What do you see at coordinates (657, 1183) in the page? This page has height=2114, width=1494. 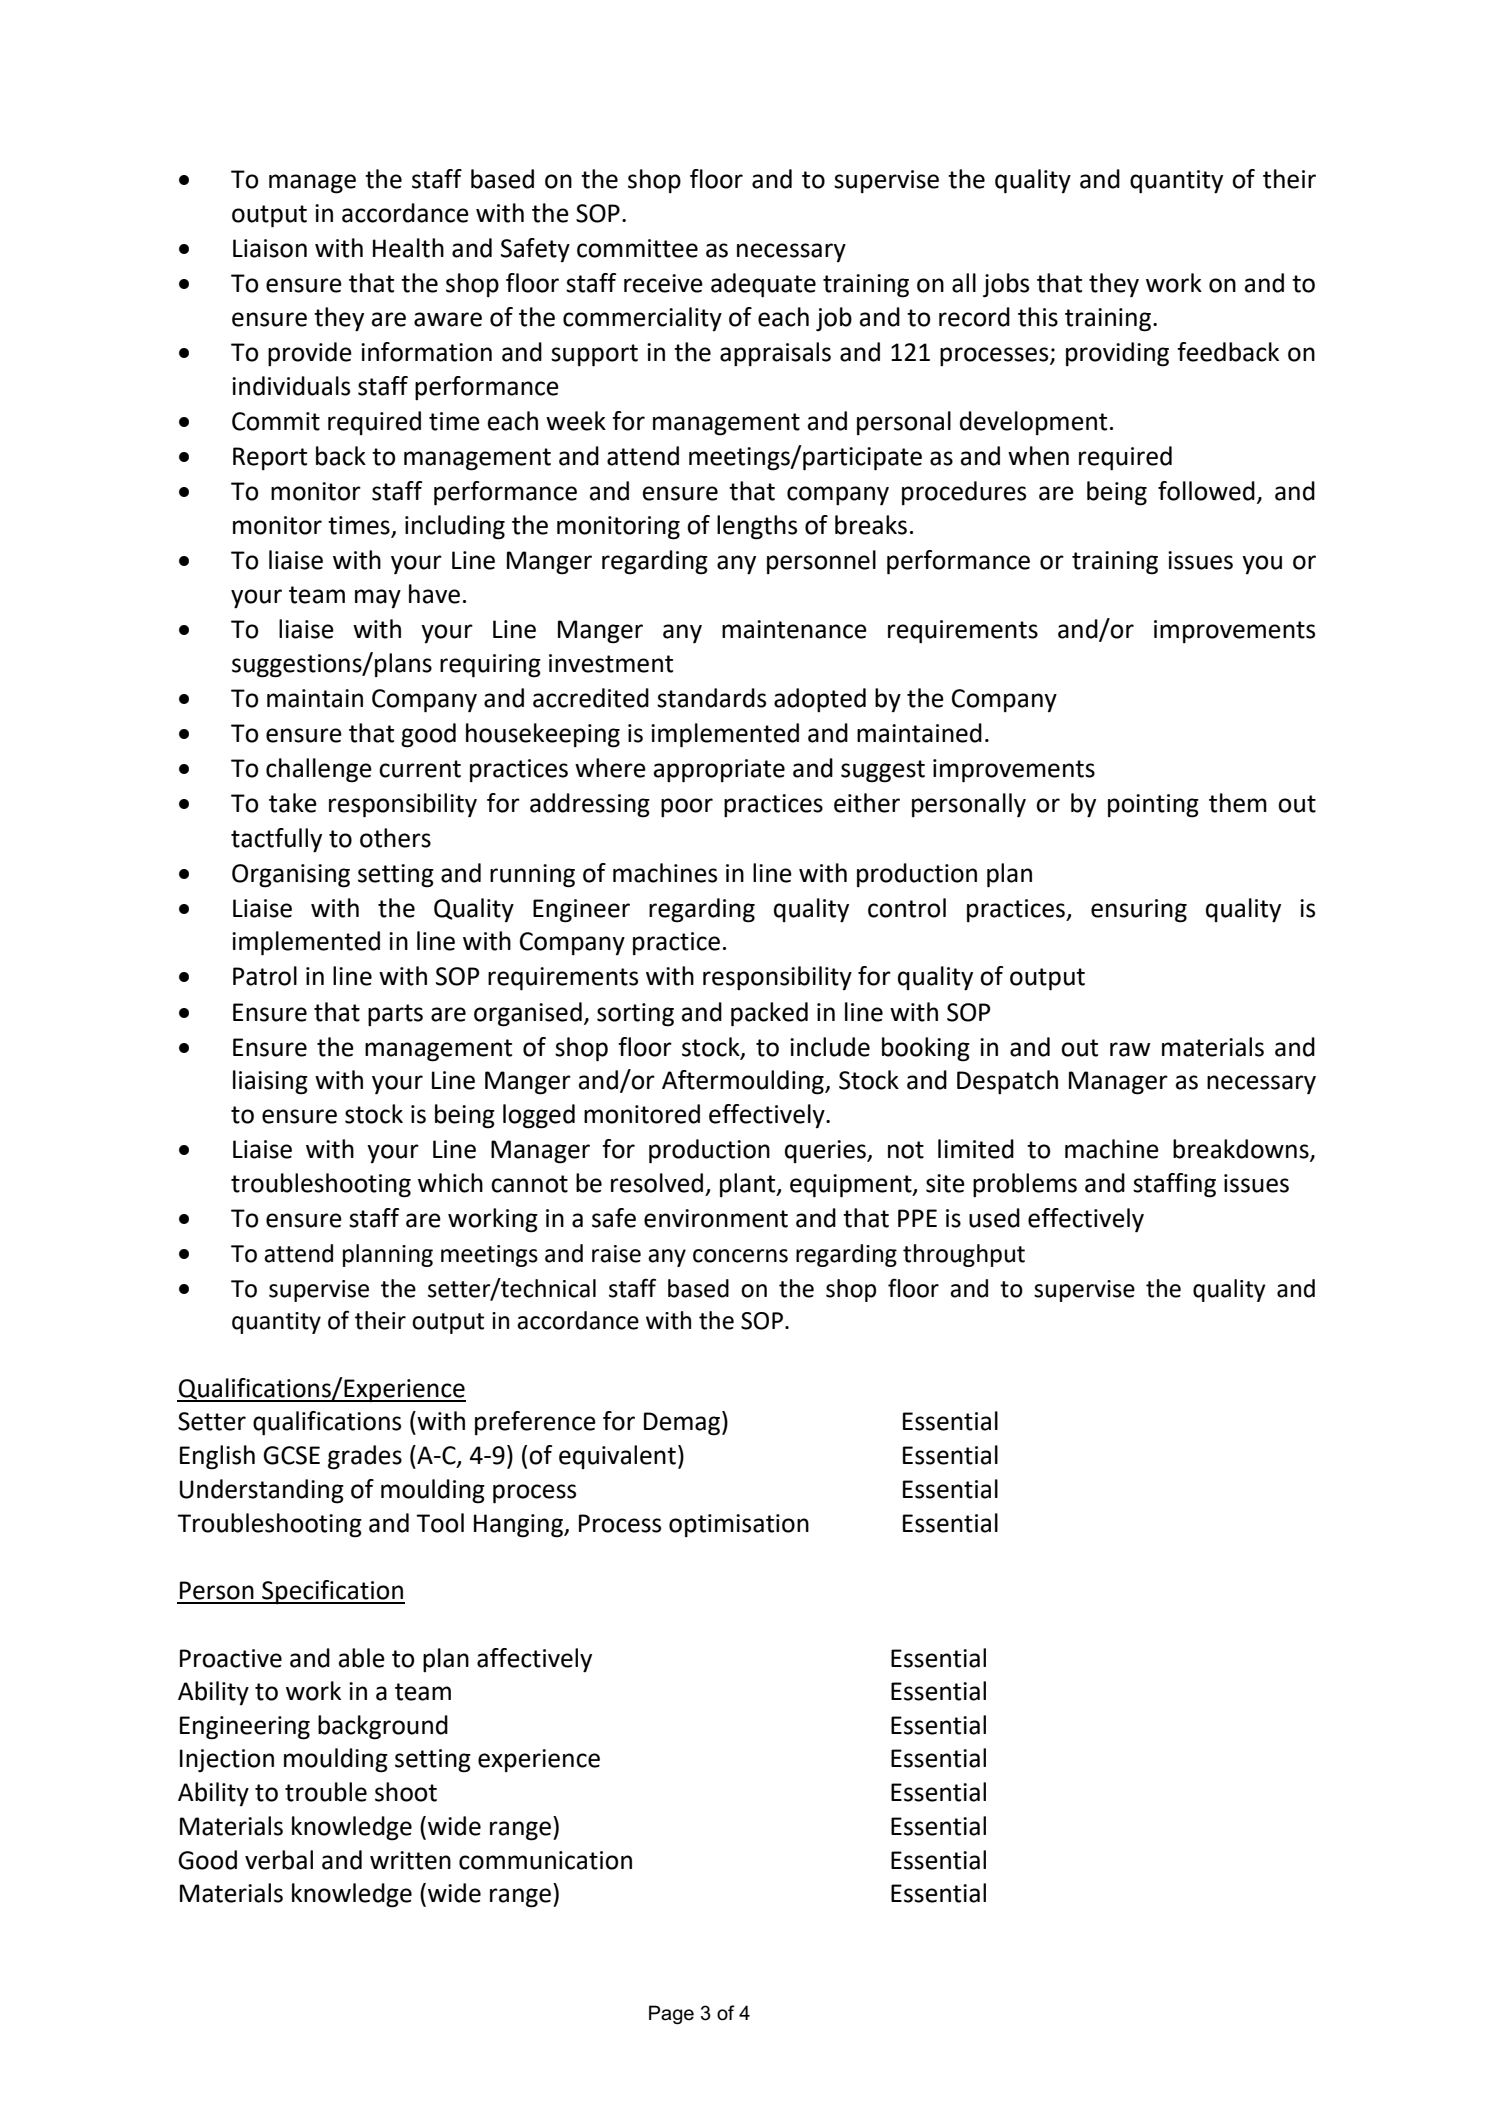 I see `resolved` at bounding box center [657, 1183].
